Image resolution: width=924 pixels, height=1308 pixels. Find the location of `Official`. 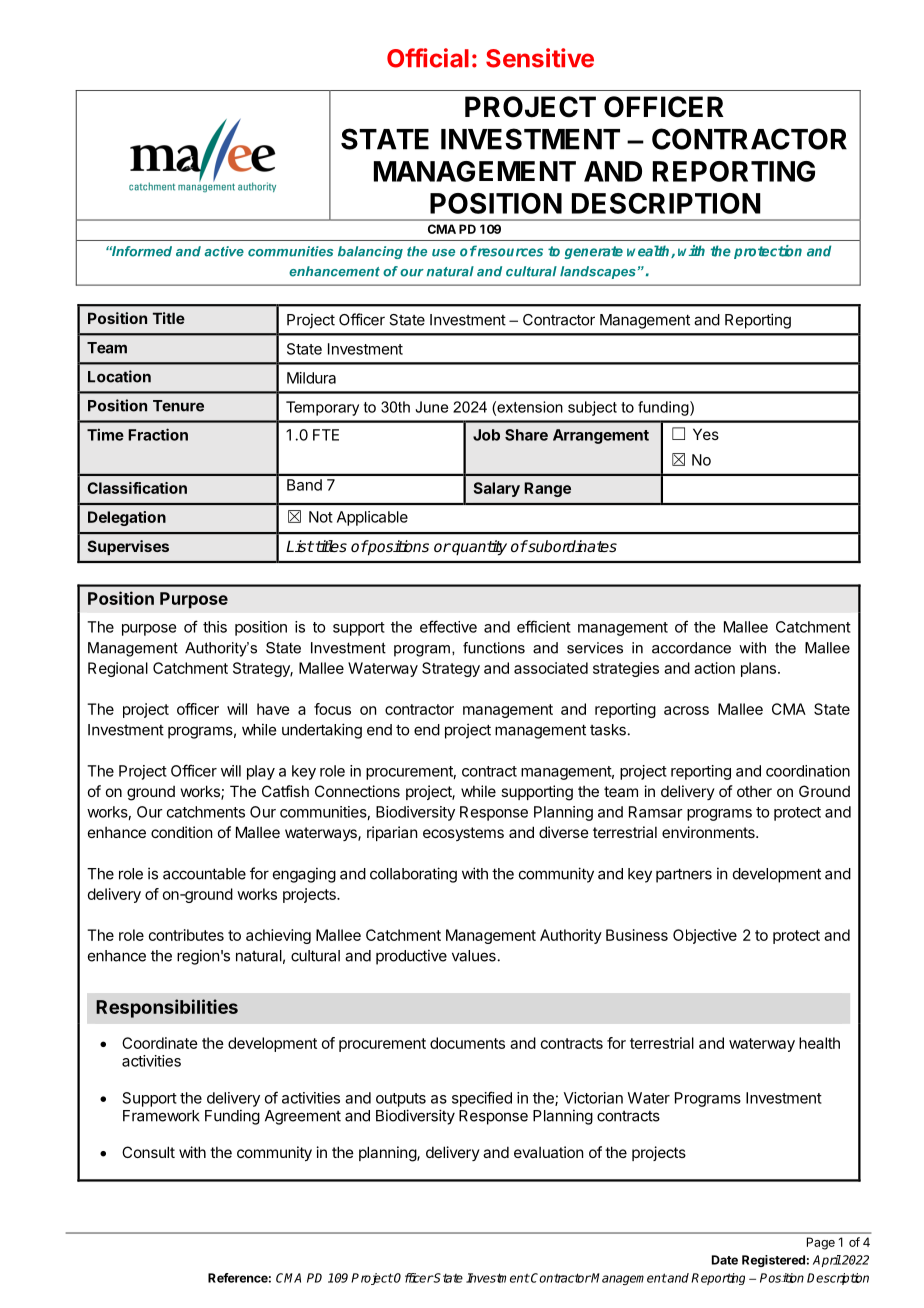

Official is located at coordinates (428, 58).
